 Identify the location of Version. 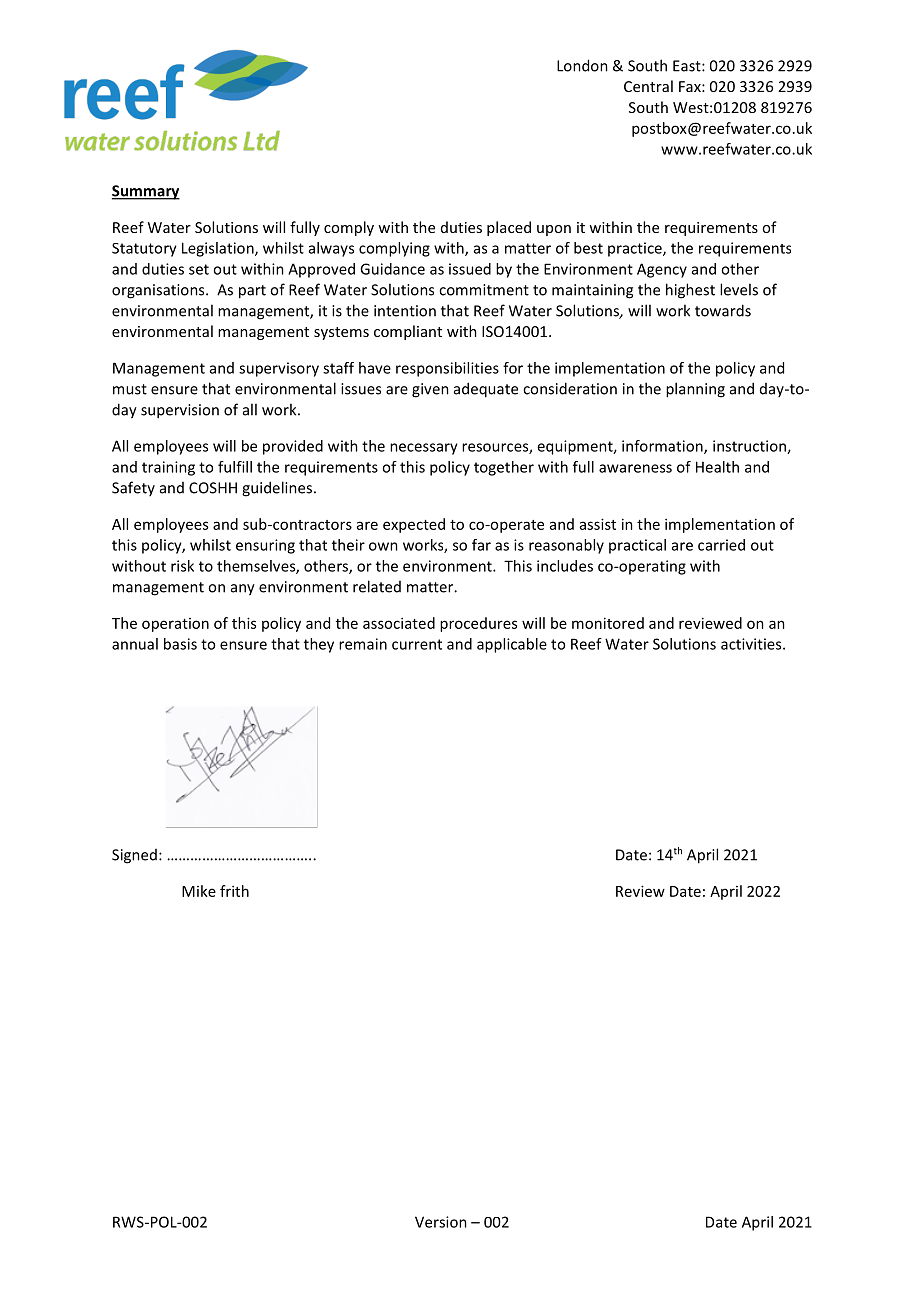
(441, 1222).
